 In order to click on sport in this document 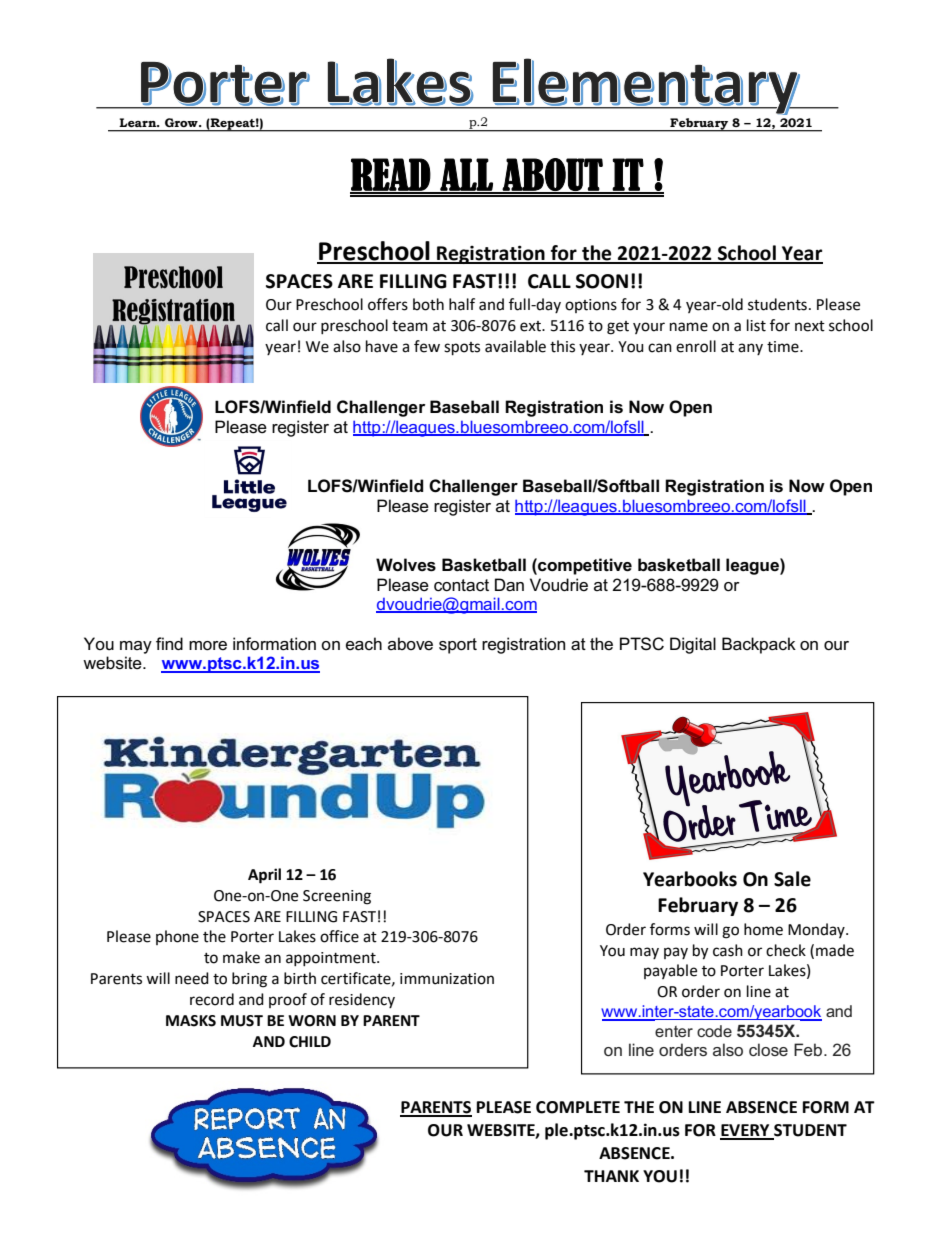, I will do `click(458, 646)`.
